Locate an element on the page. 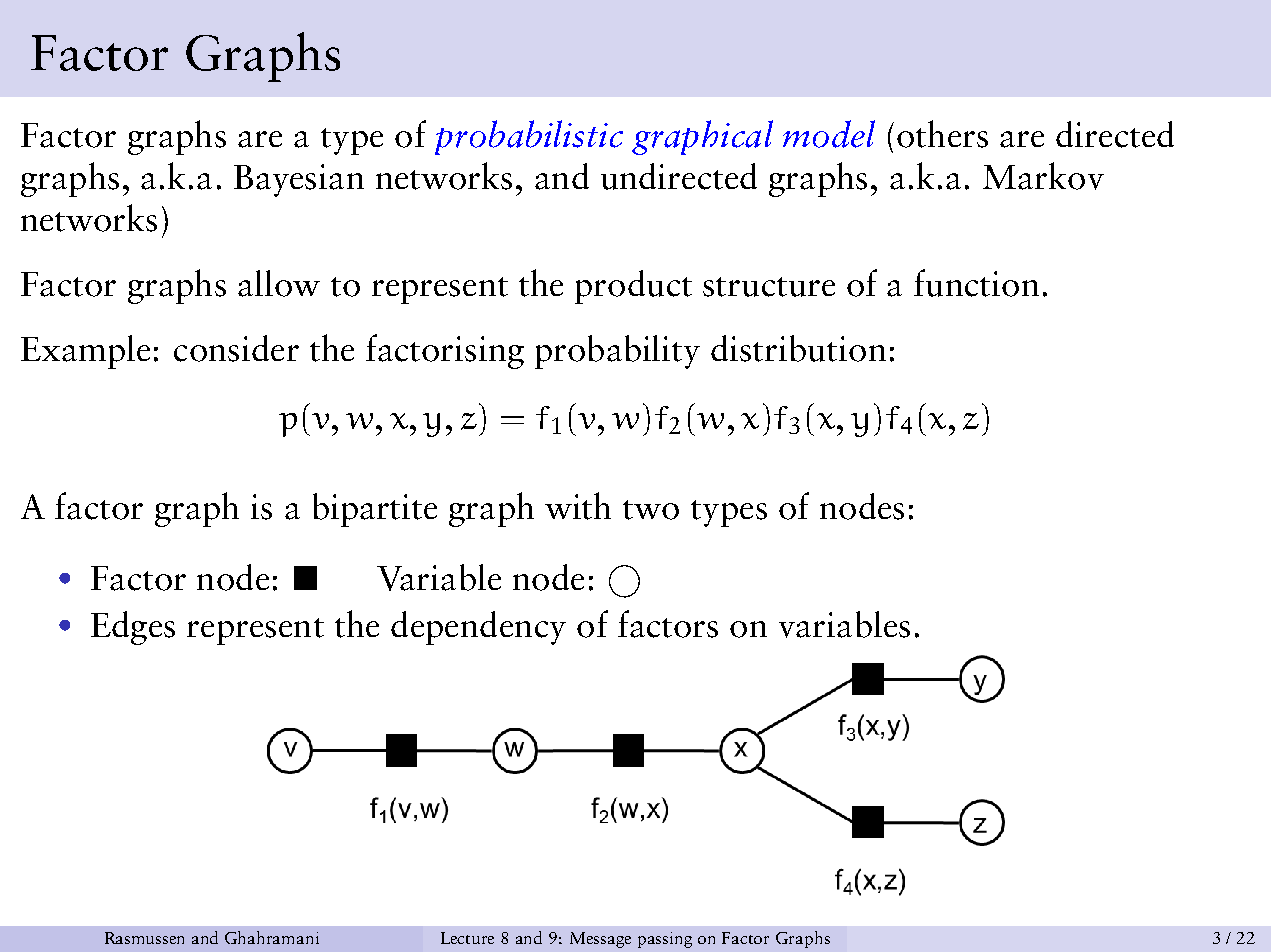 This page has height=952, width=1271. distribution is located at coordinates (798, 348).
